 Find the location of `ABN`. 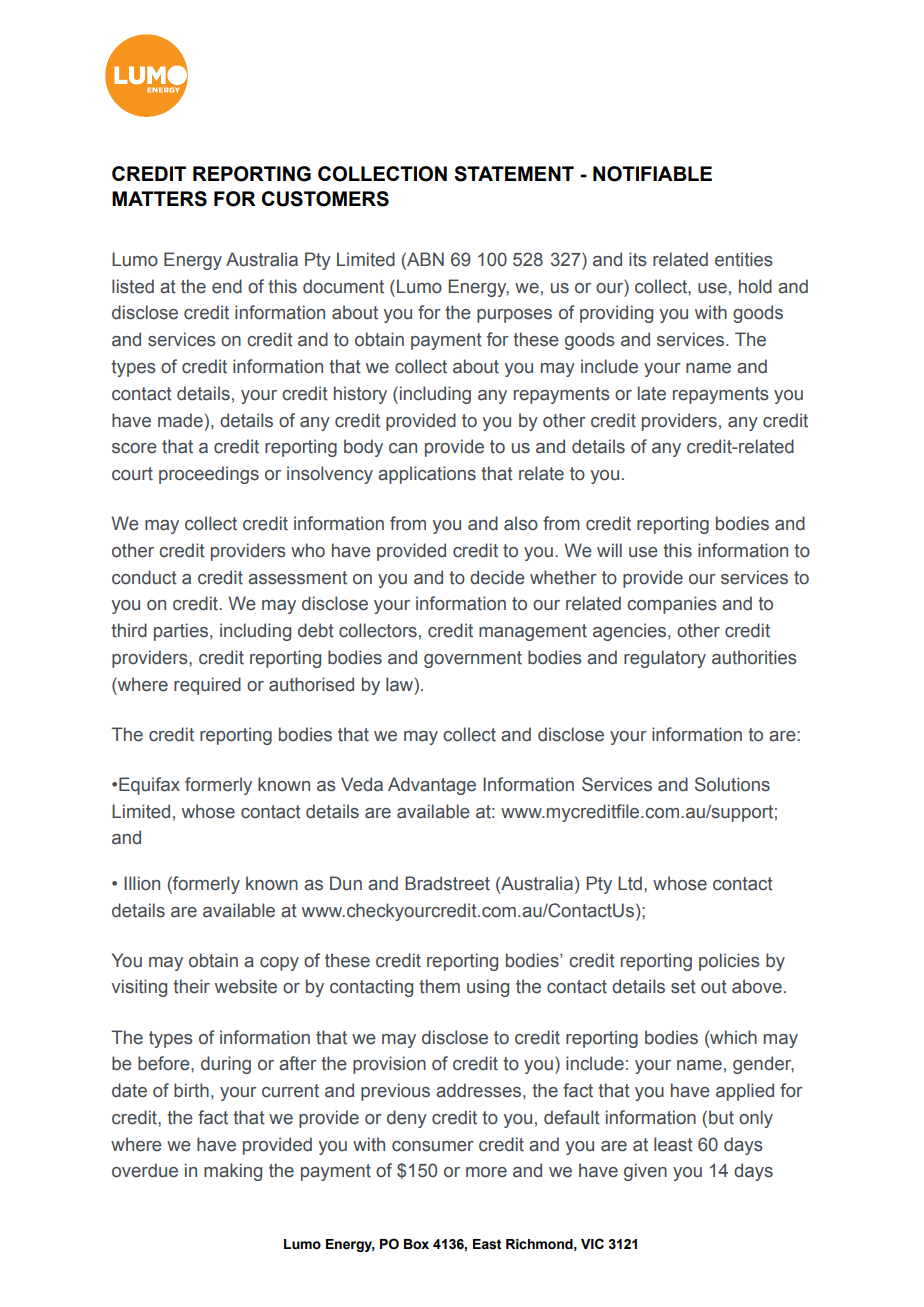

ABN is located at coordinates (424, 259).
